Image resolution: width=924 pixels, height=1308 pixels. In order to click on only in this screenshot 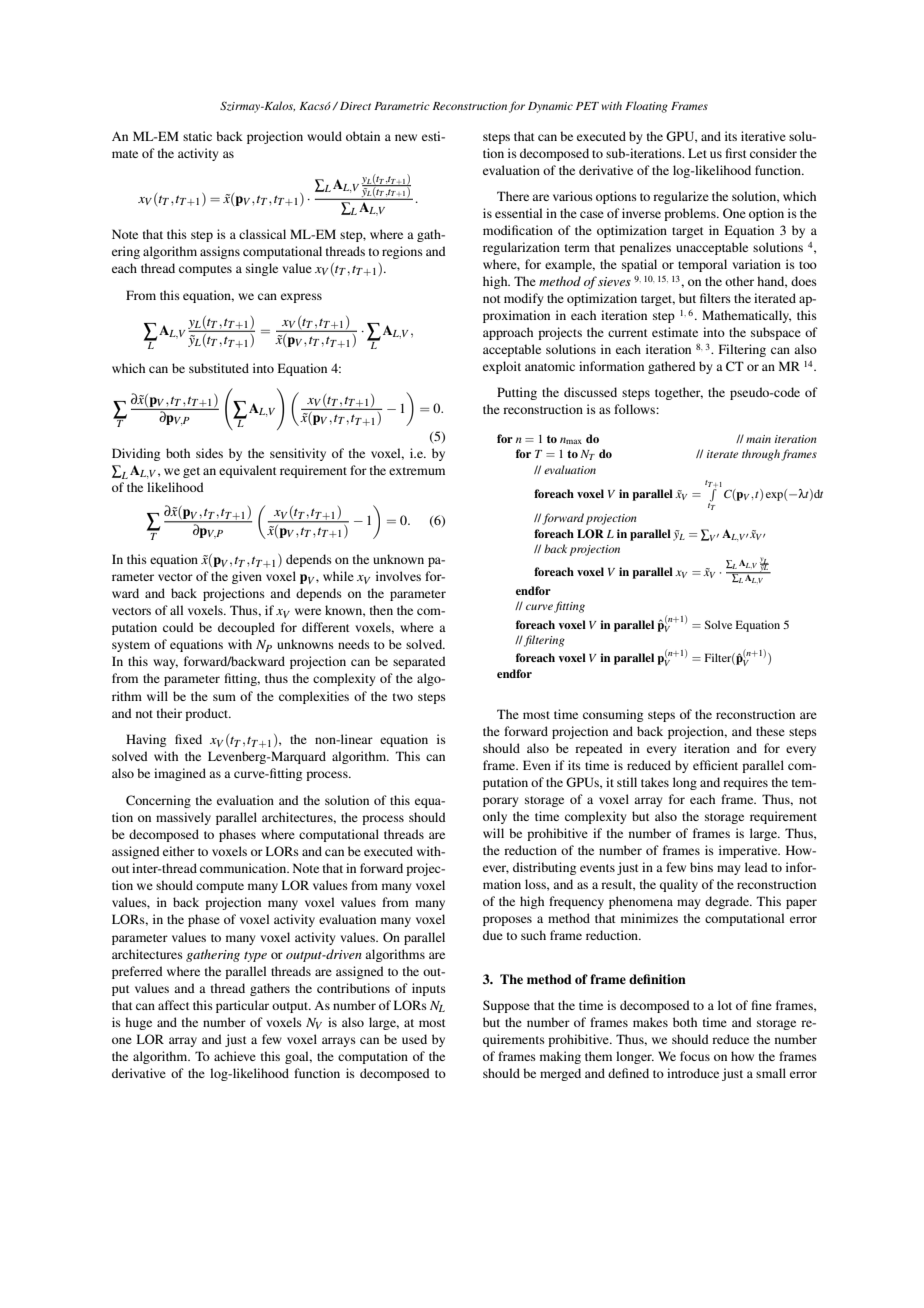, I will do `click(495, 817)`.
